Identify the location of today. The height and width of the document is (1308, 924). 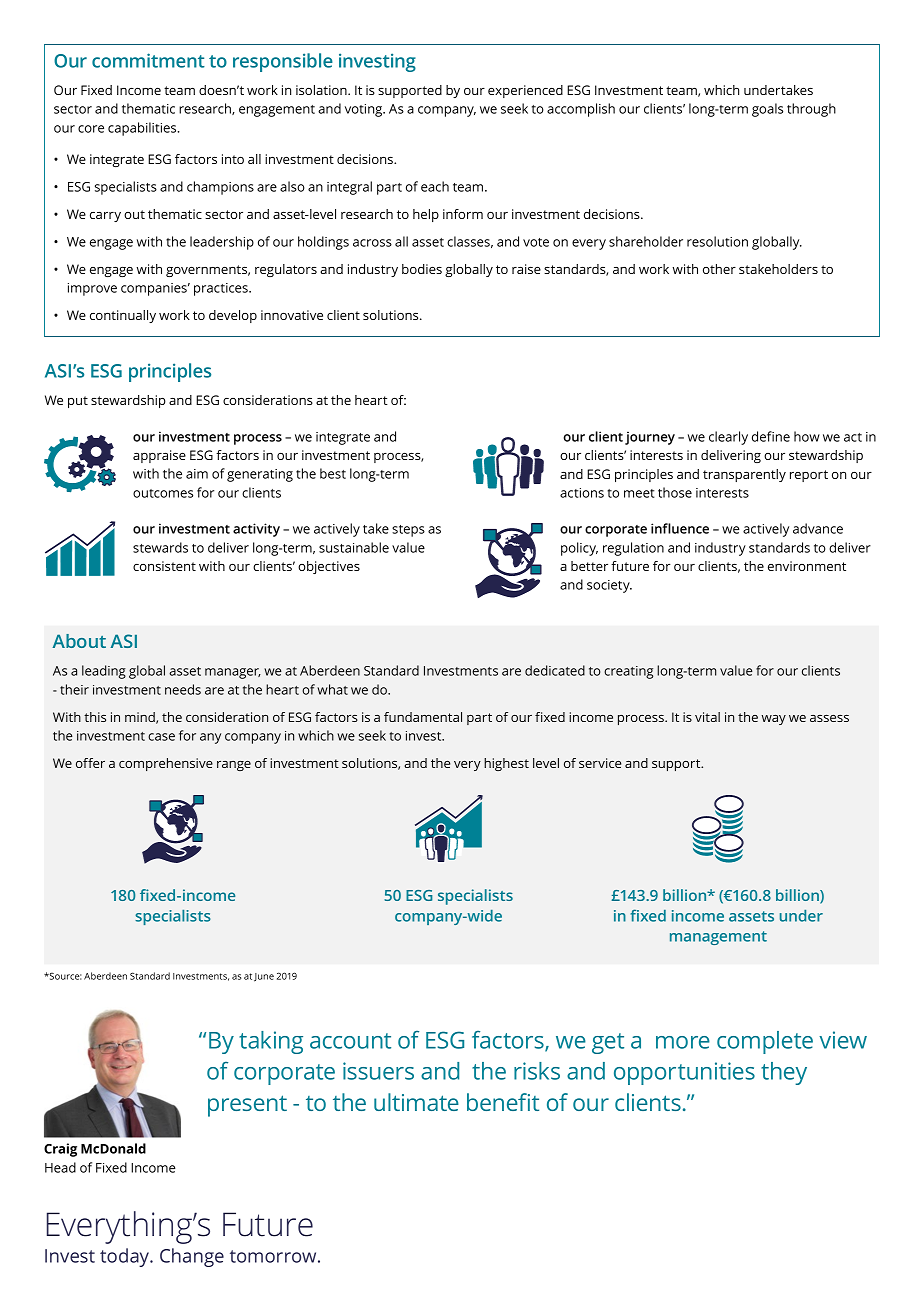
(126, 1257).
